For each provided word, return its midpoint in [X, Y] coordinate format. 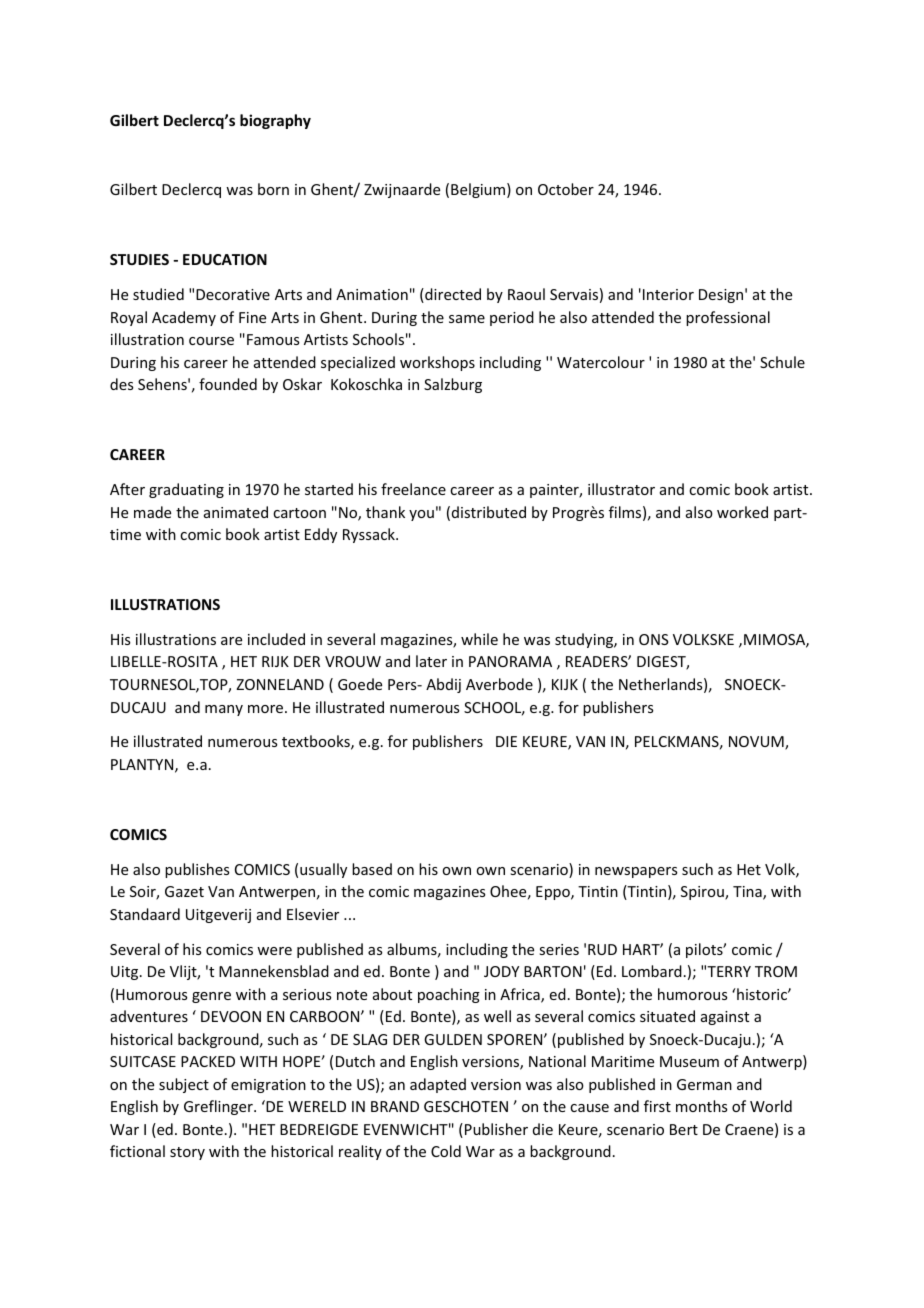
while [479, 639]
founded [228, 384]
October [566, 189]
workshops [437, 363]
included [276, 639]
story [187, 1153]
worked [742, 512]
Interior [668, 294]
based [372, 869]
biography [275, 121]
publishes [197, 870]
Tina [748, 893]
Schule [782, 362]
